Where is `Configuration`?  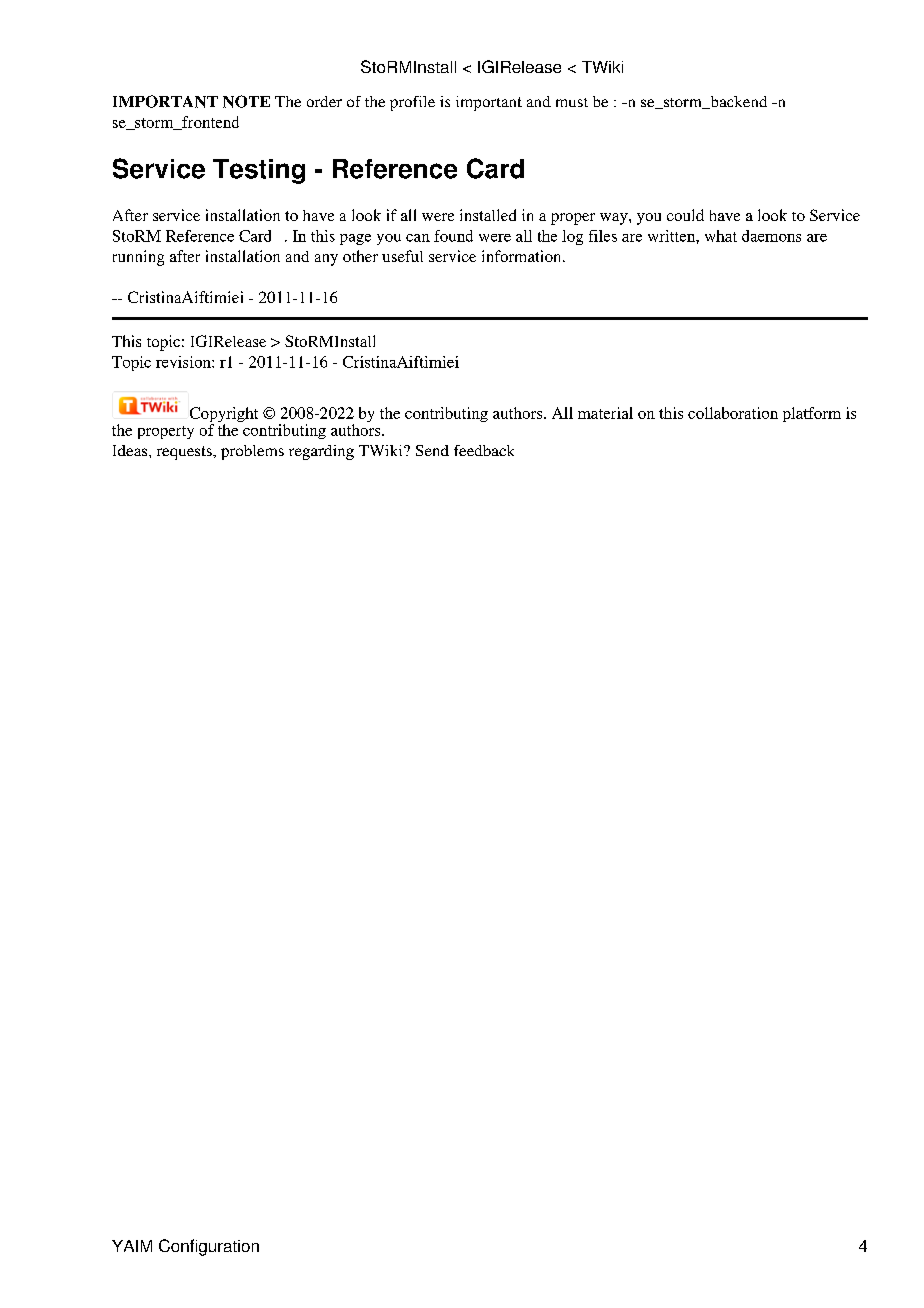
Configuration is located at coordinates (209, 1247).
